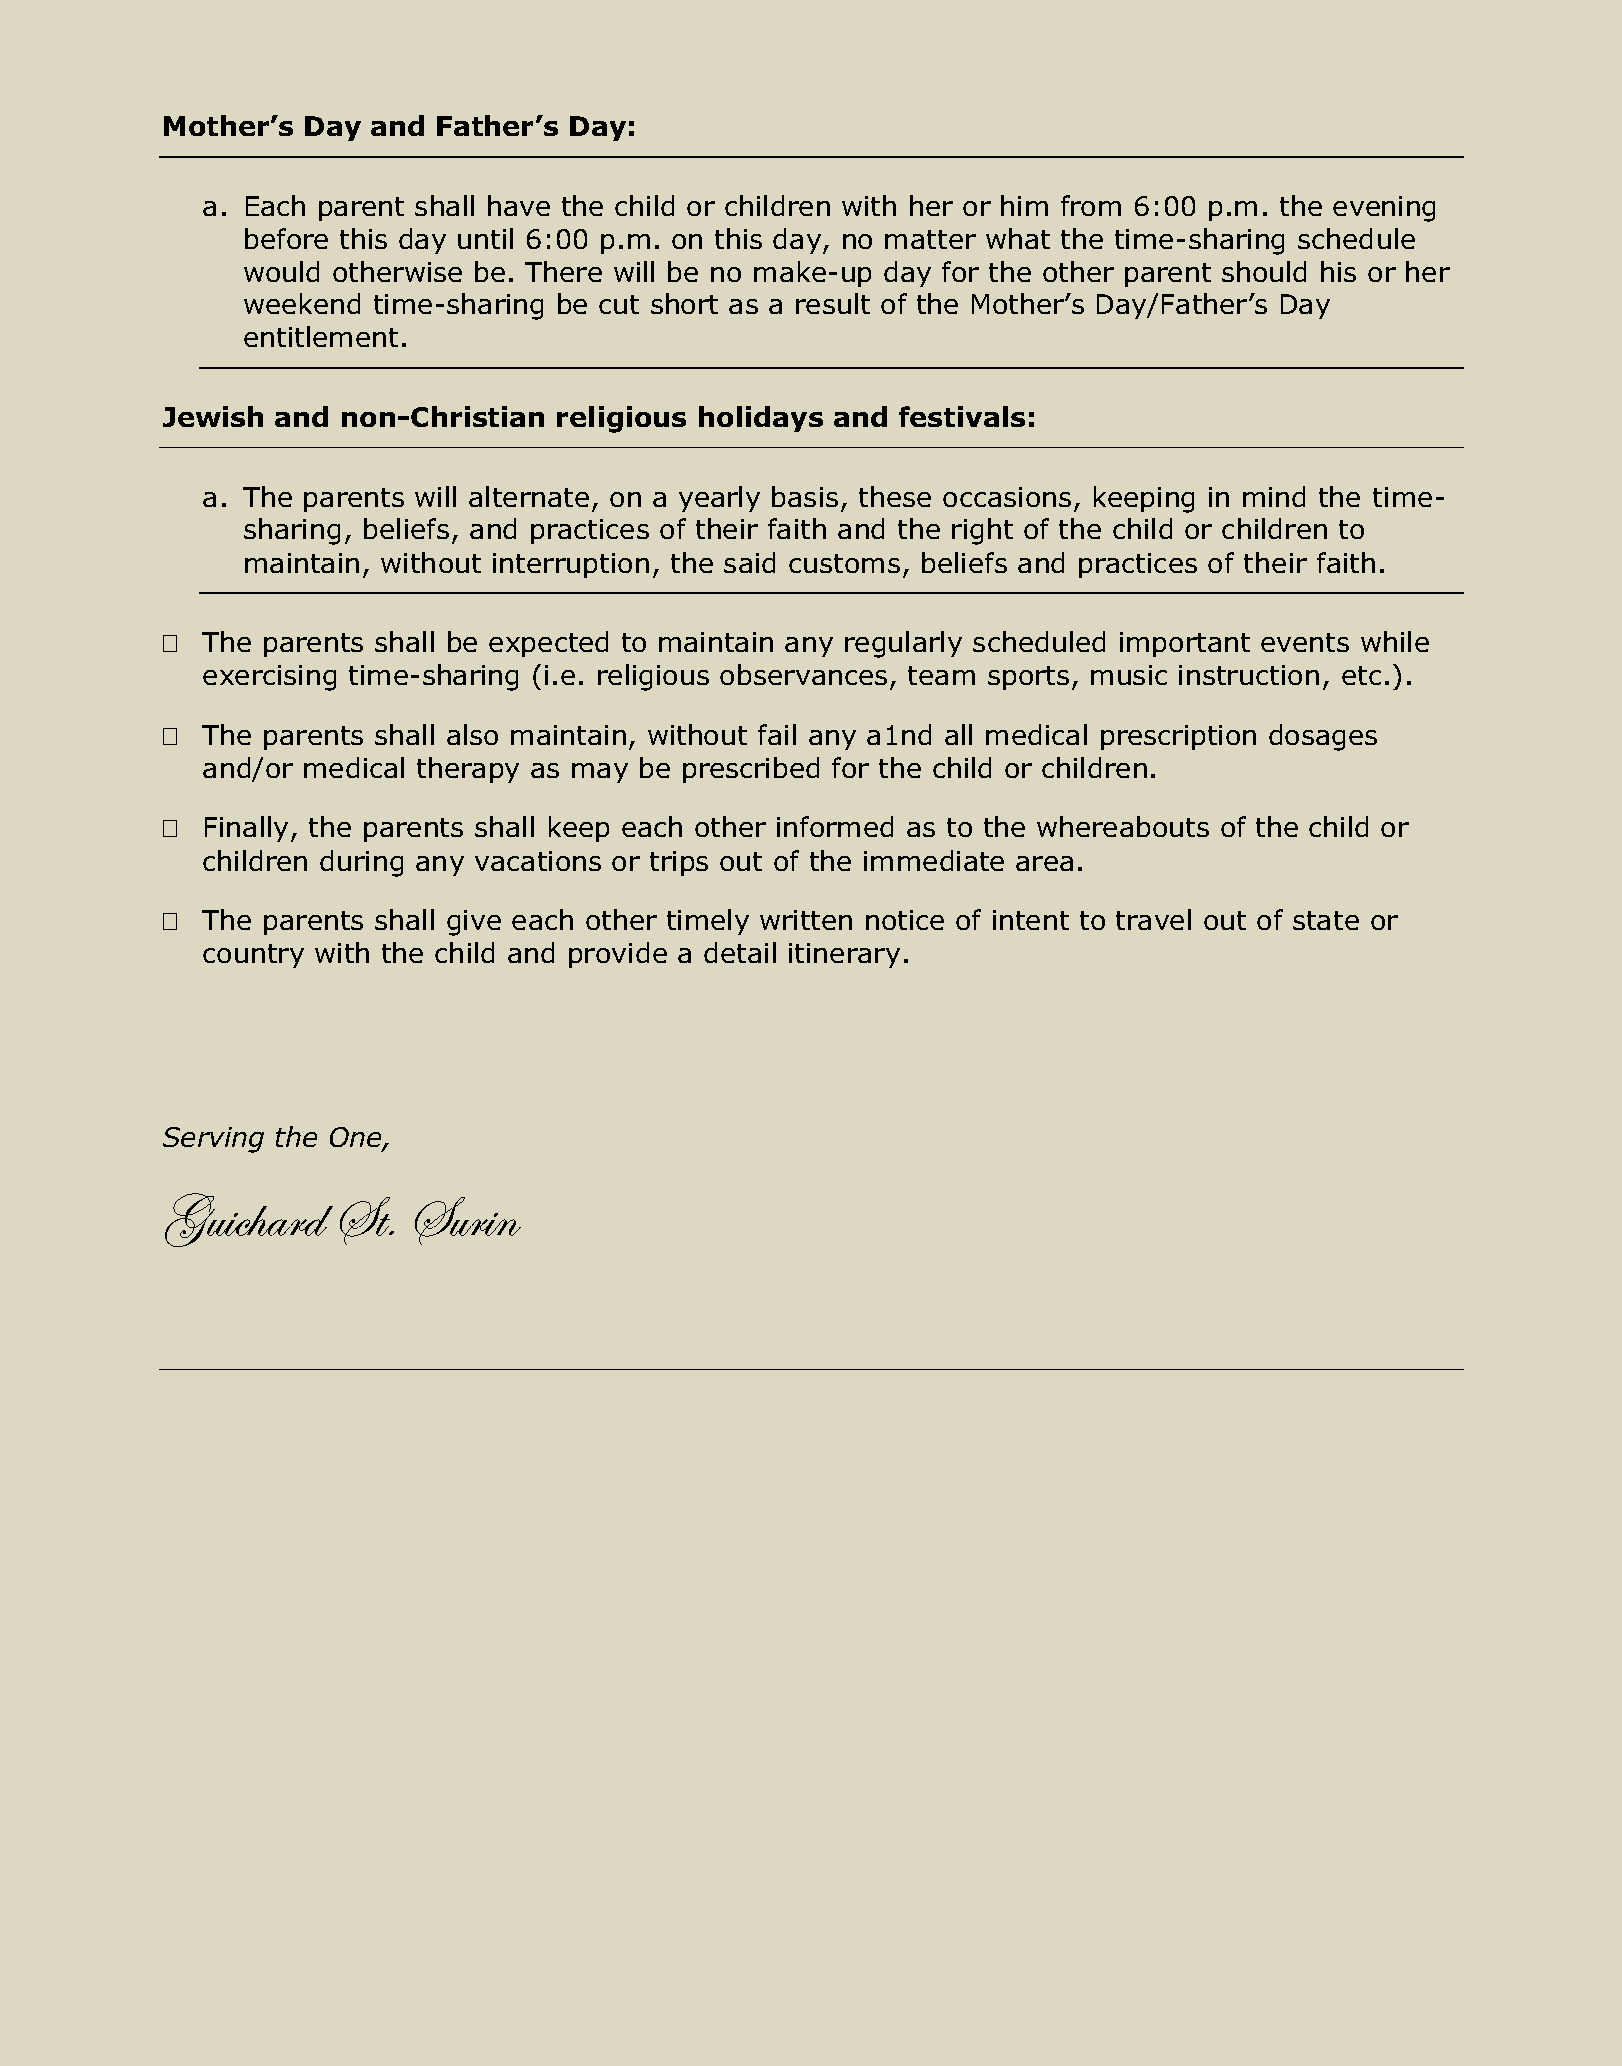 The image size is (1622, 2066). What do you see at coordinates (930, 239) in the screenshot?
I see `matter` at bounding box center [930, 239].
